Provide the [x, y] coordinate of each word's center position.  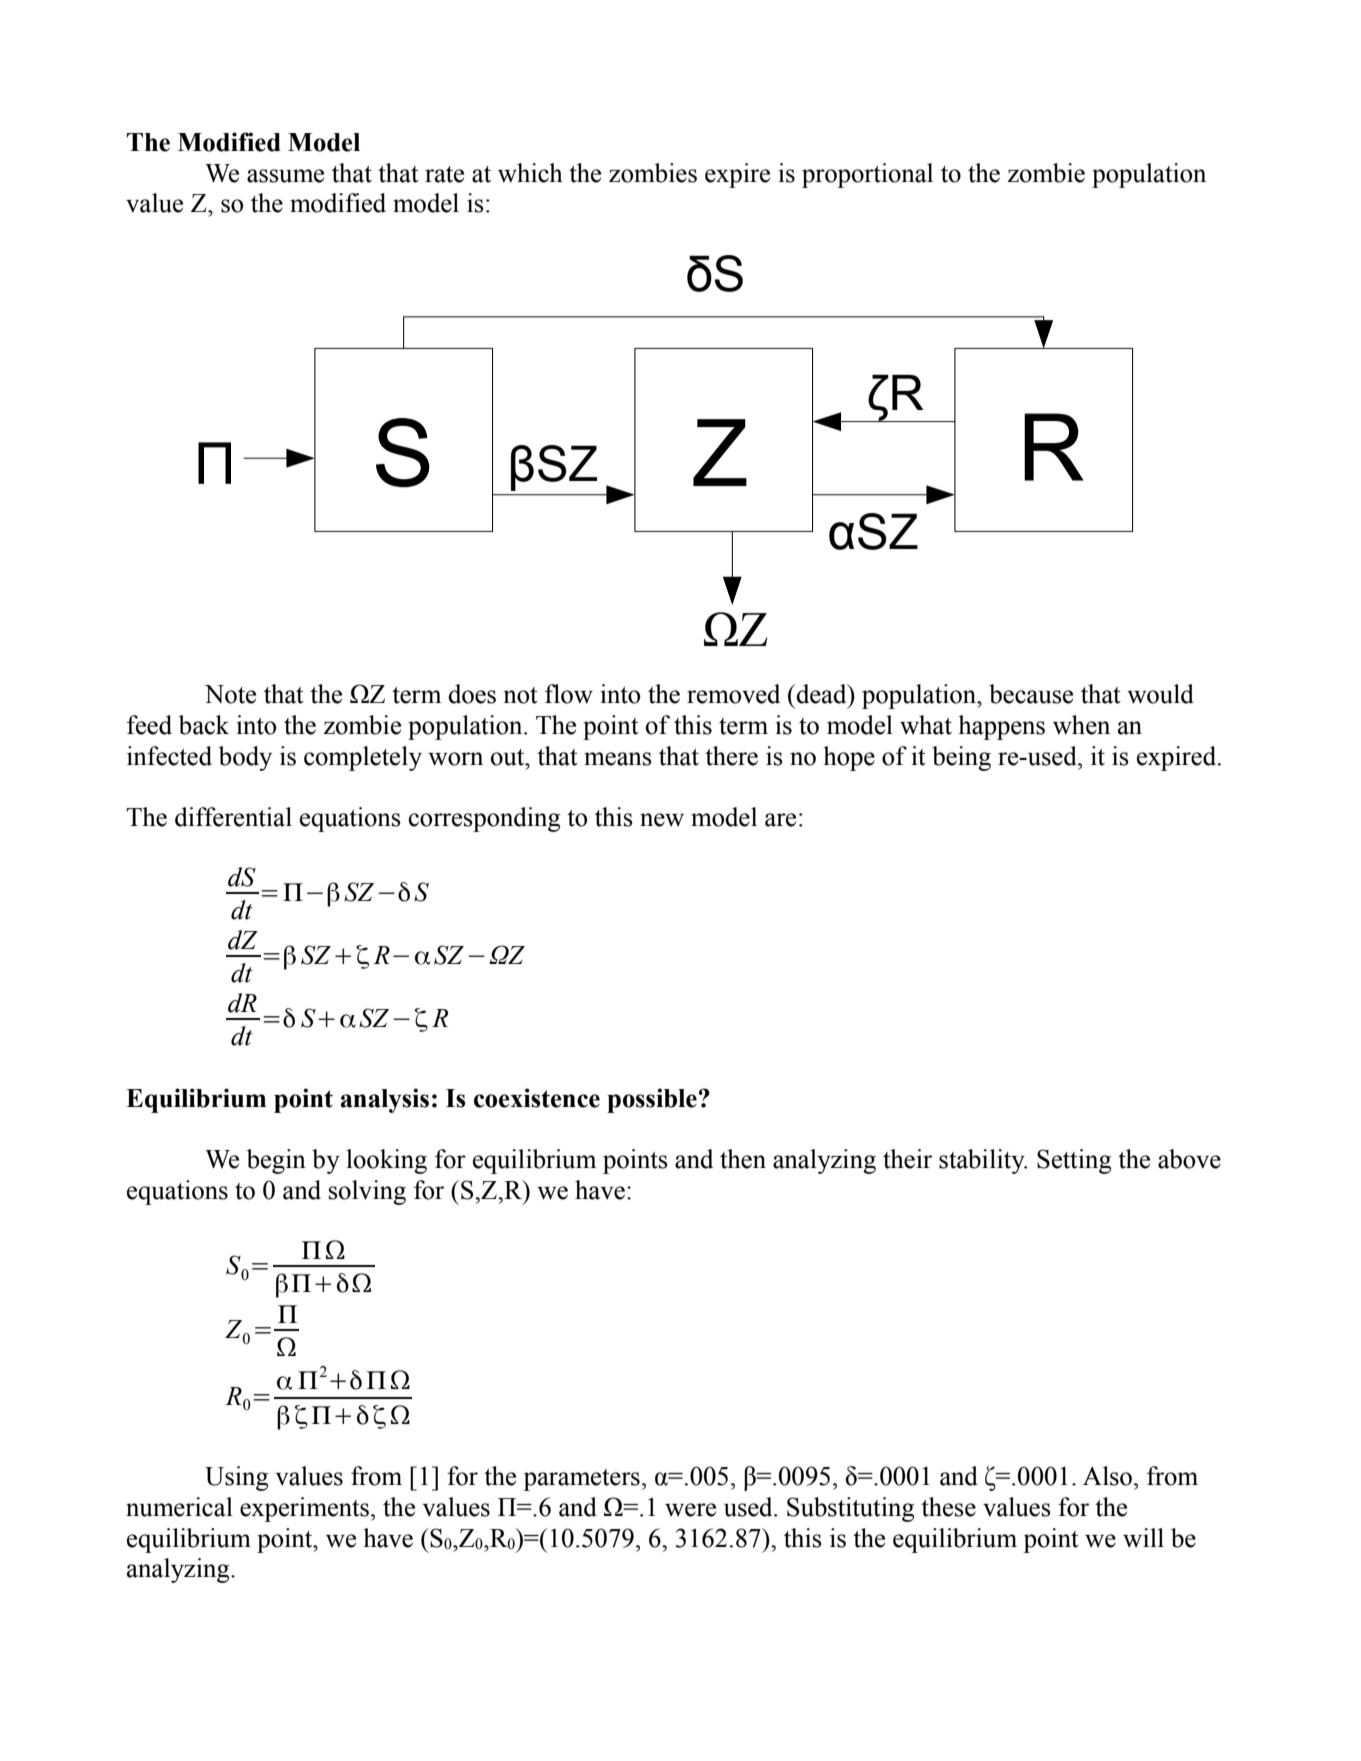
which [530, 173]
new [662, 820]
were [690, 1510]
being [961, 758]
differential [233, 817]
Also [1107, 1476]
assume [285, 176]
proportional [867, 175]
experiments [304, 1509]
